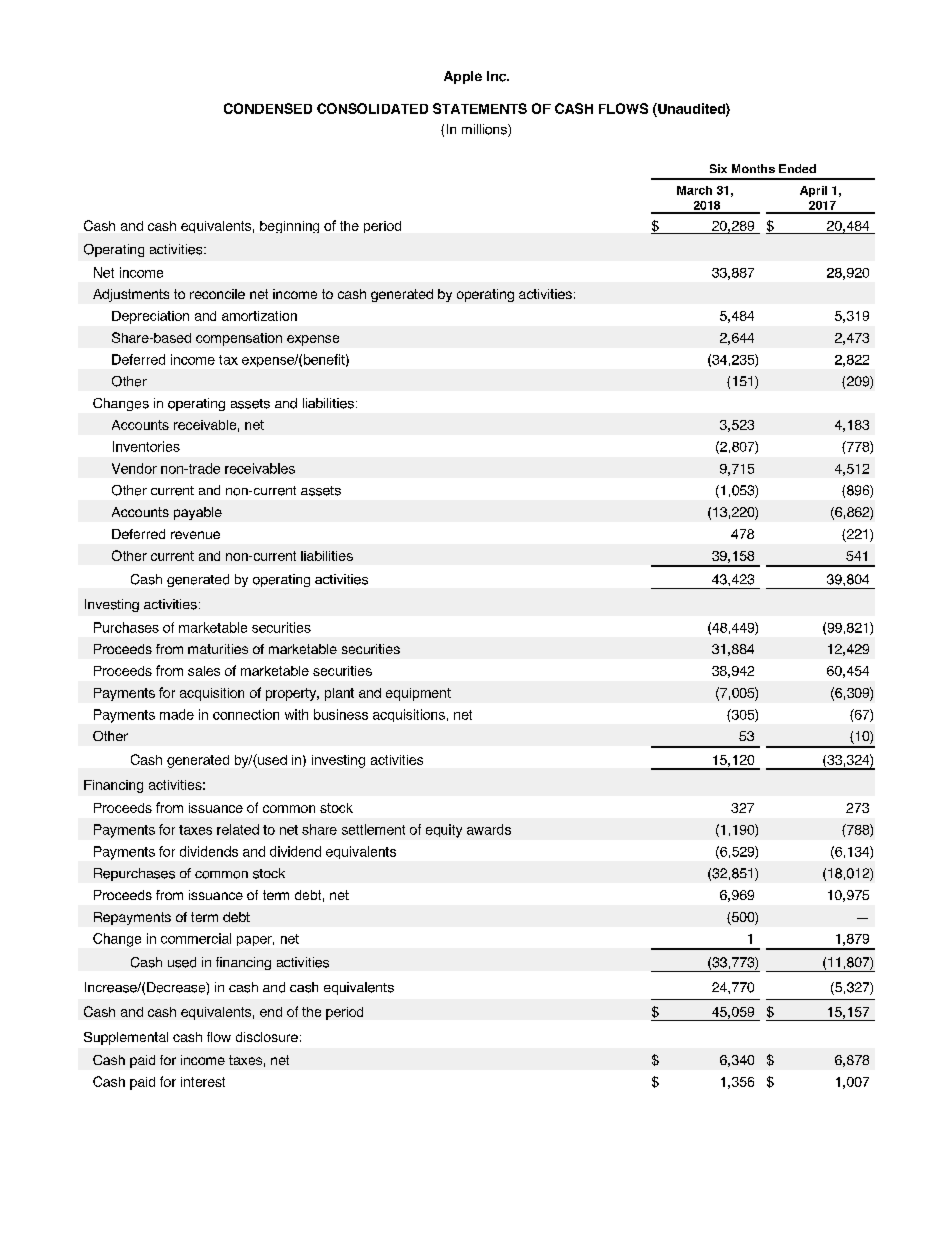 Image resolution: width=952 pixels, height=1233 pixels. Describe the element at coordinates (267, 1037) in the screenshot. I see `disclosure` at that location.
